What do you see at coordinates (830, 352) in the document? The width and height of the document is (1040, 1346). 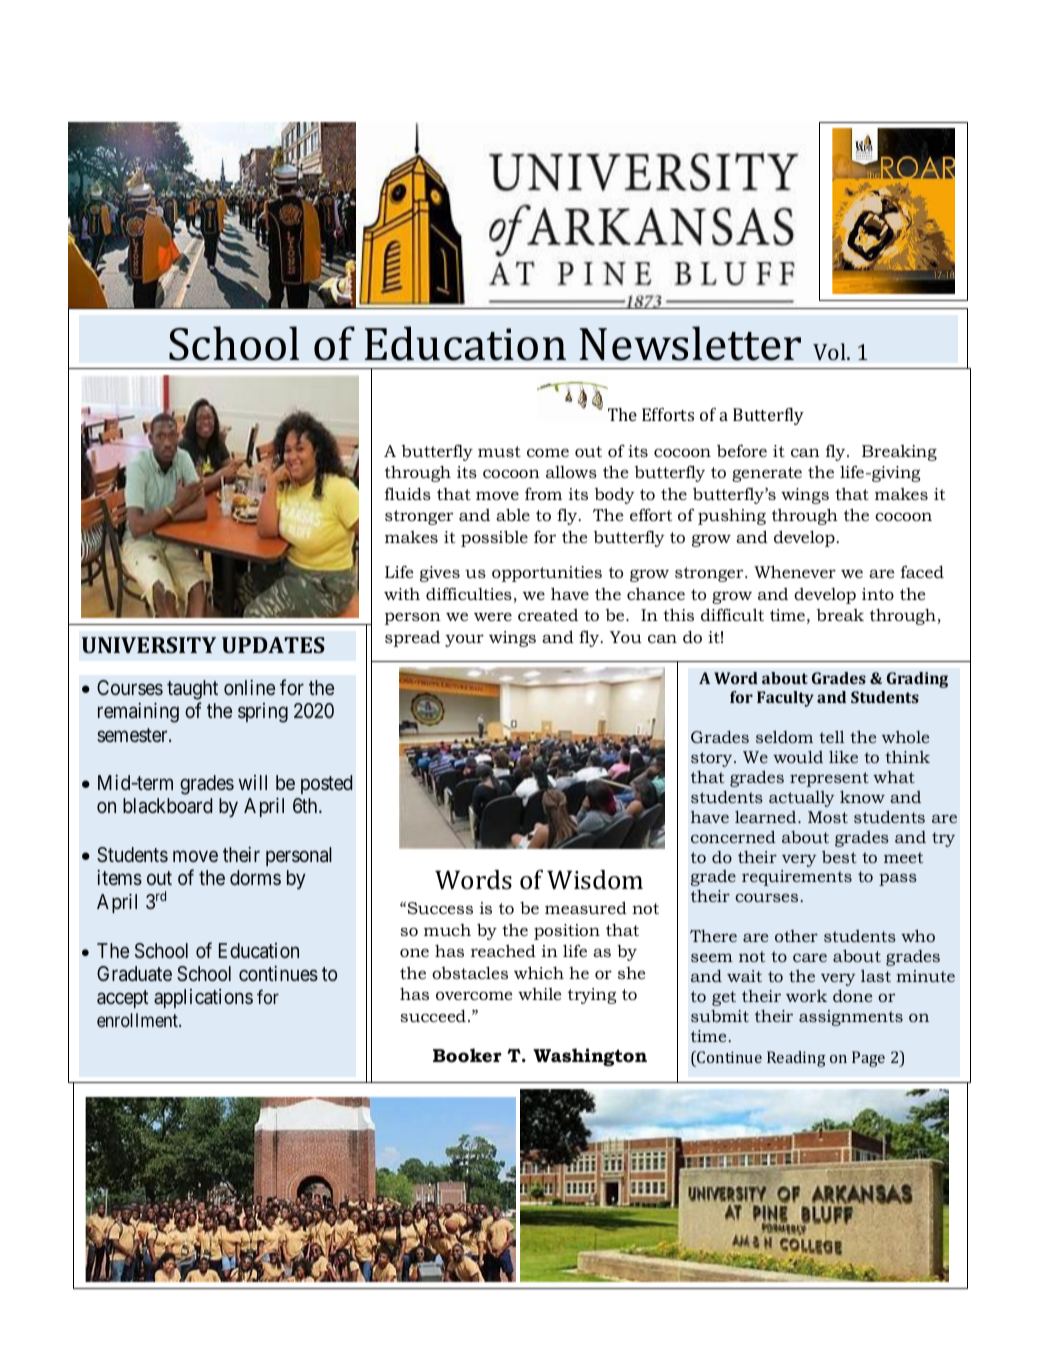 I see `Vol` at bounding box center [830, 352].
